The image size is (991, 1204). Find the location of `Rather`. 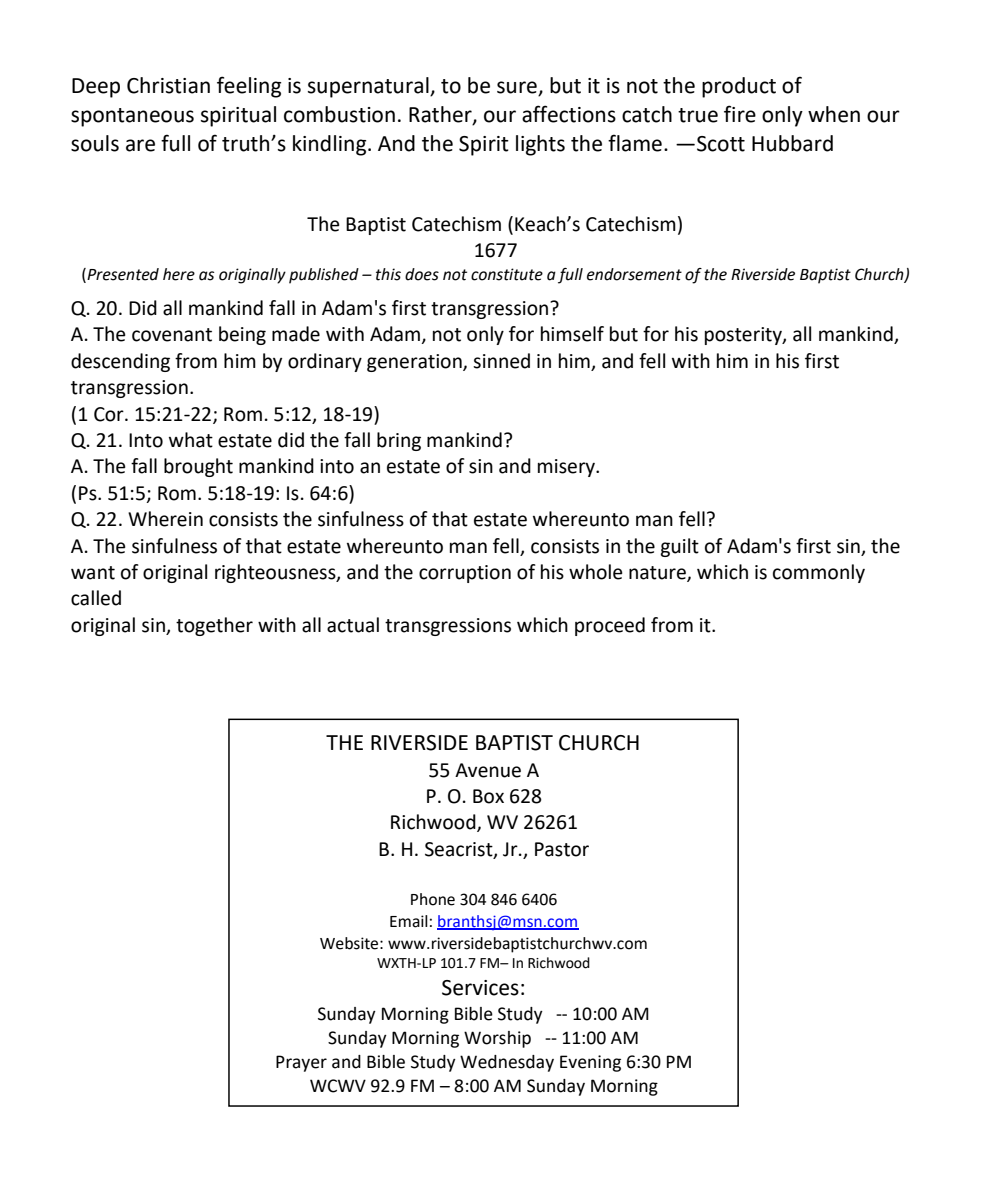

Rather is located at coordinates (441, 115).
